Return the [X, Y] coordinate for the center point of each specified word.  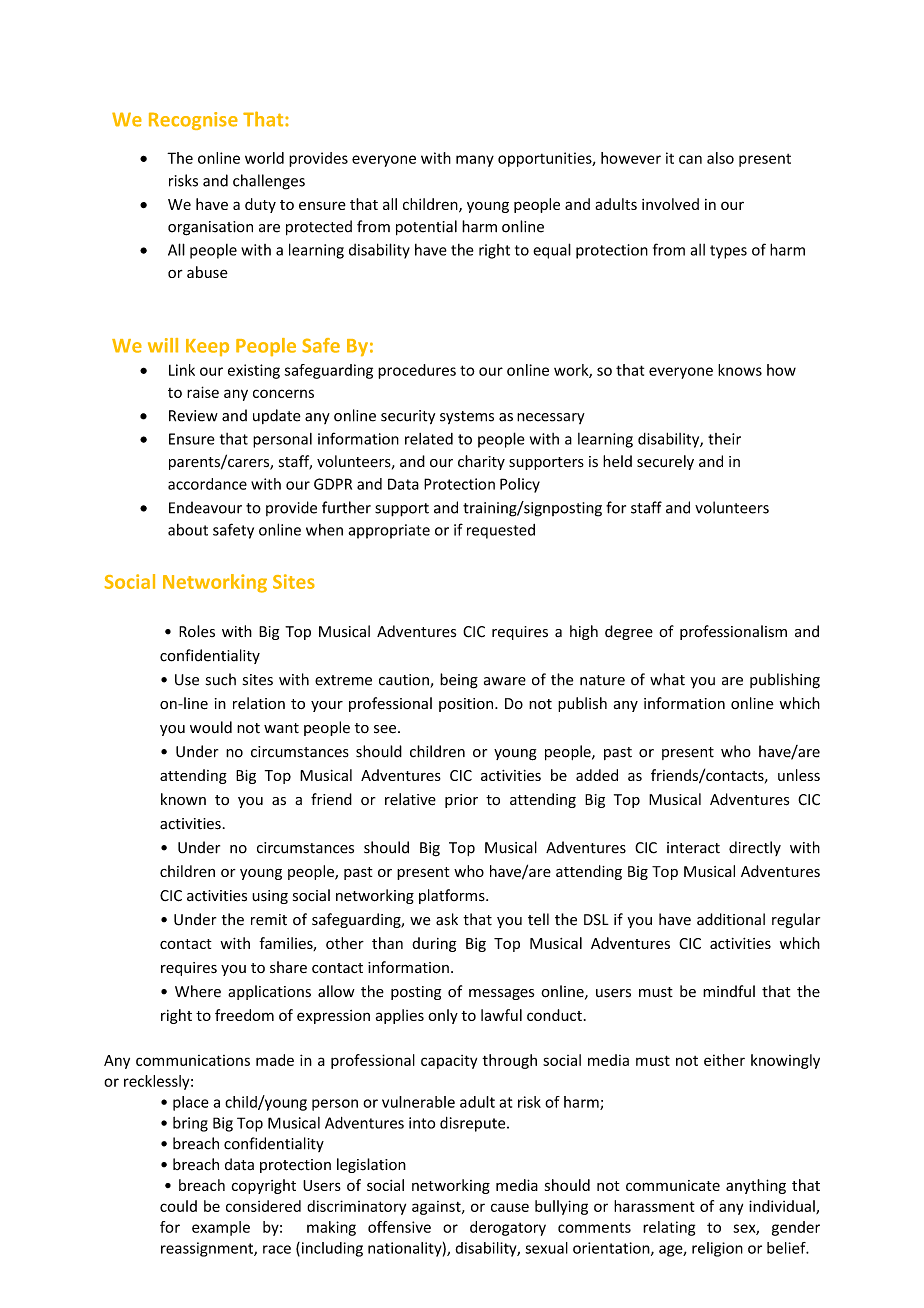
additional [731, 919]
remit [269, 920]
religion [717, 1249]
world [264, 158]
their [724, 439]
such [221, 679]
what [667, 679]
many [475, 161]
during [434, 944]
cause [510, 1207]
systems [467, 417]
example [221, 1228]
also [720, 158]
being [459, 681]
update [277, 416]
